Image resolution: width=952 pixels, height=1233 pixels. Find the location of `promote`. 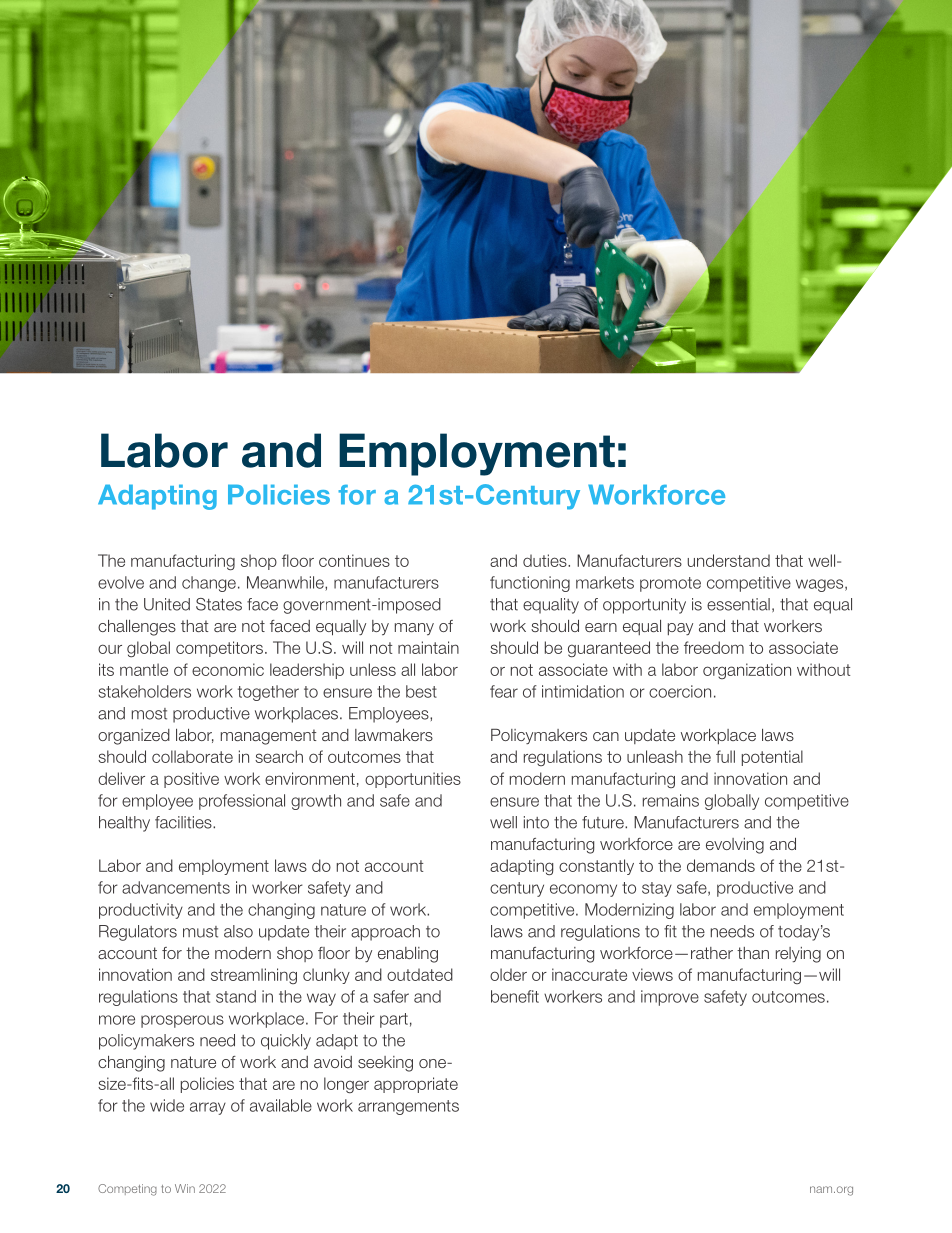

promote is located at coordinates (670, 584).
